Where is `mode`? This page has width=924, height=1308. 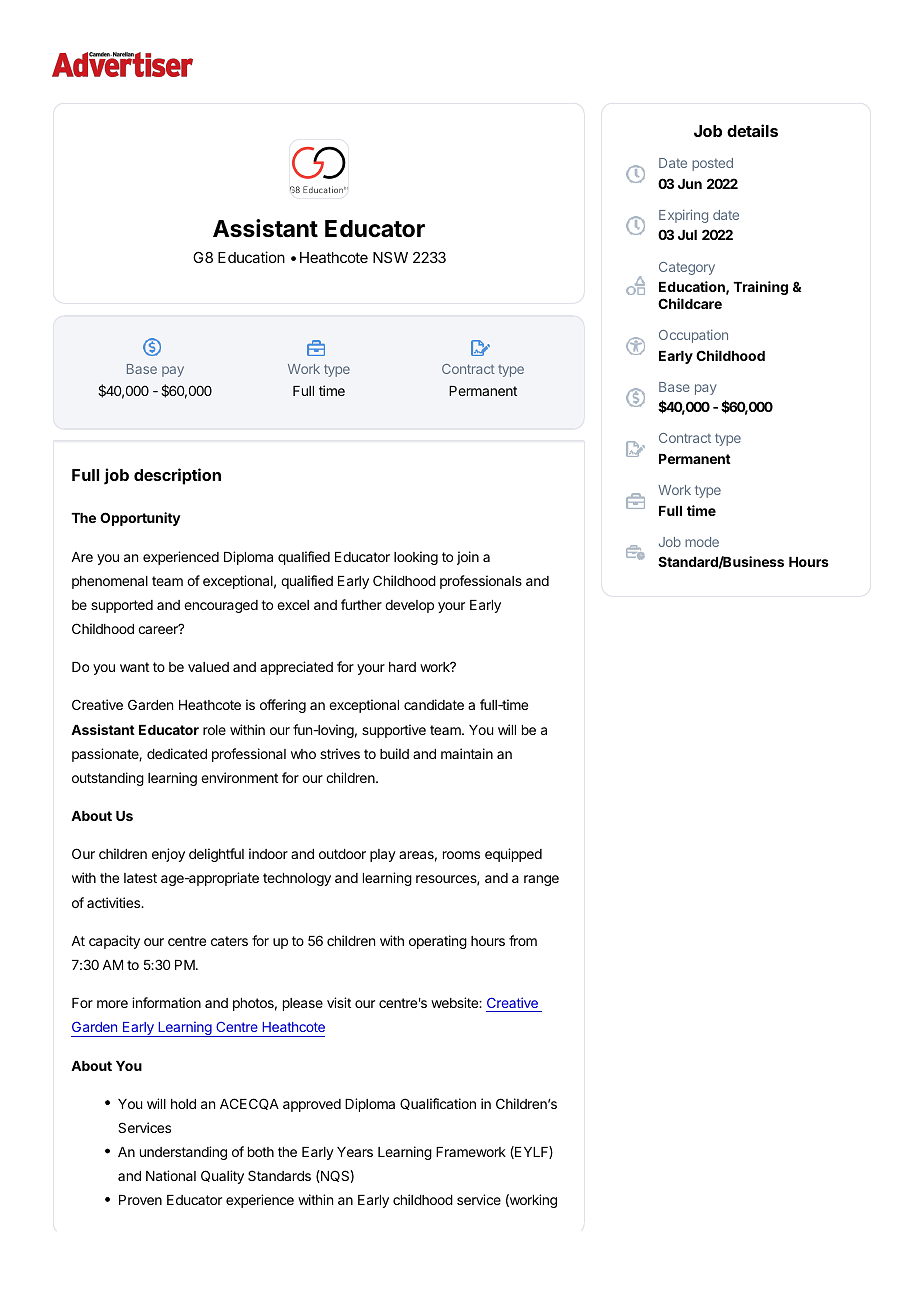
mode is located at coordinates (702, 542).
